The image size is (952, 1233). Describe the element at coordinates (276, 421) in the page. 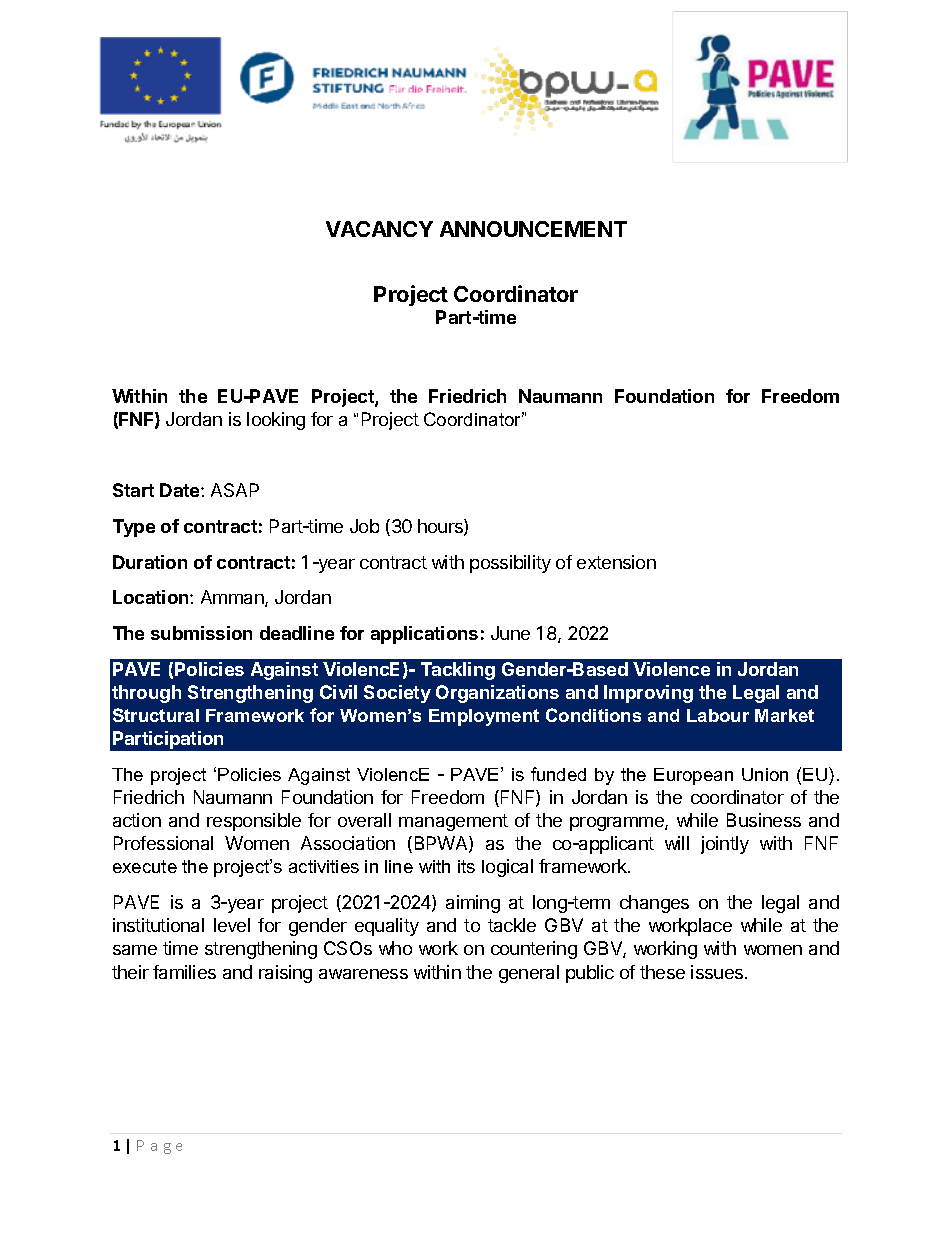

I see `looking` at that location.
